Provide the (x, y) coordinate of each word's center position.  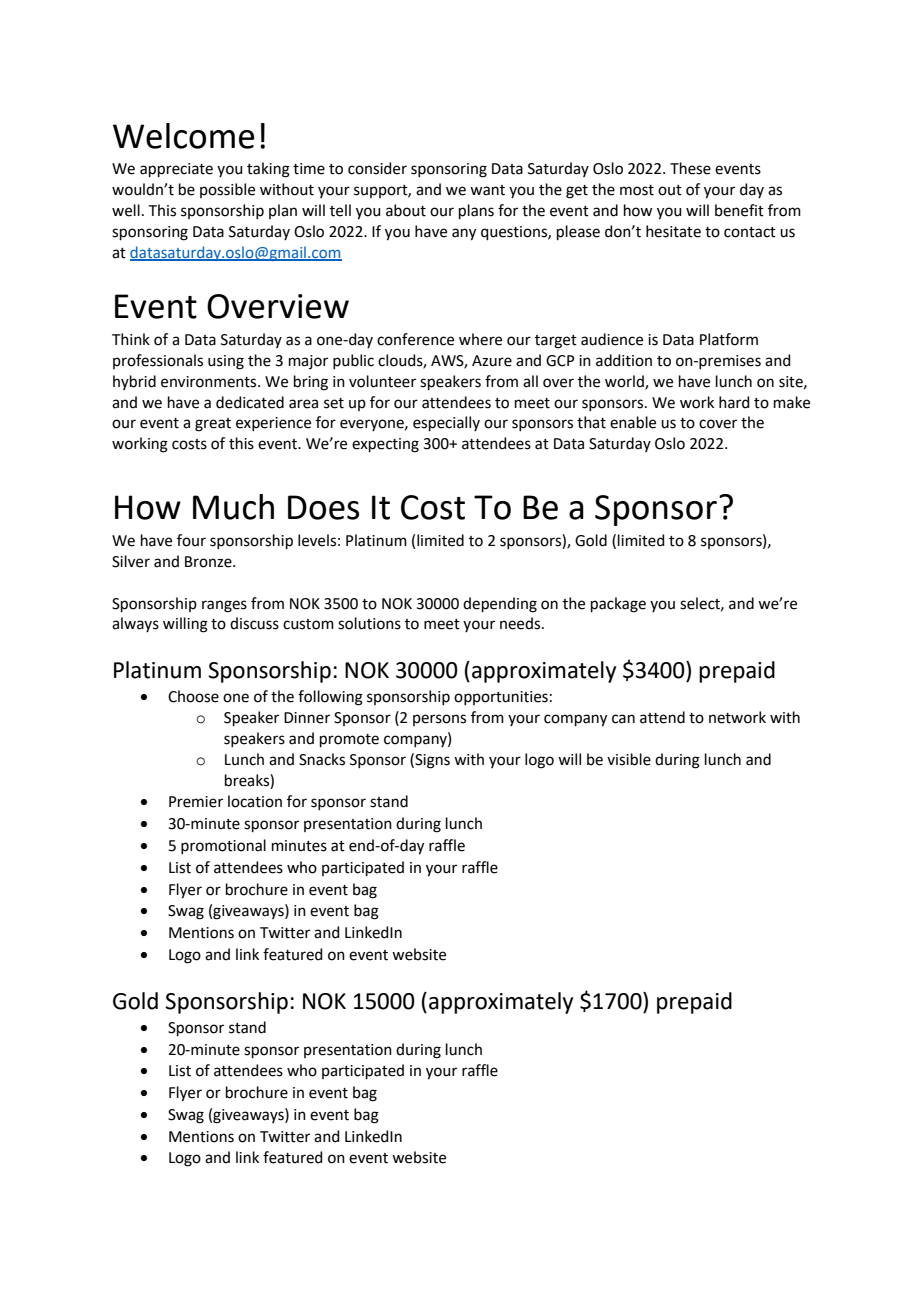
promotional (223, 846)
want (487, 190)
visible (629, 759)
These (690, 168)
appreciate (176, 170)
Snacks (322, 759)
